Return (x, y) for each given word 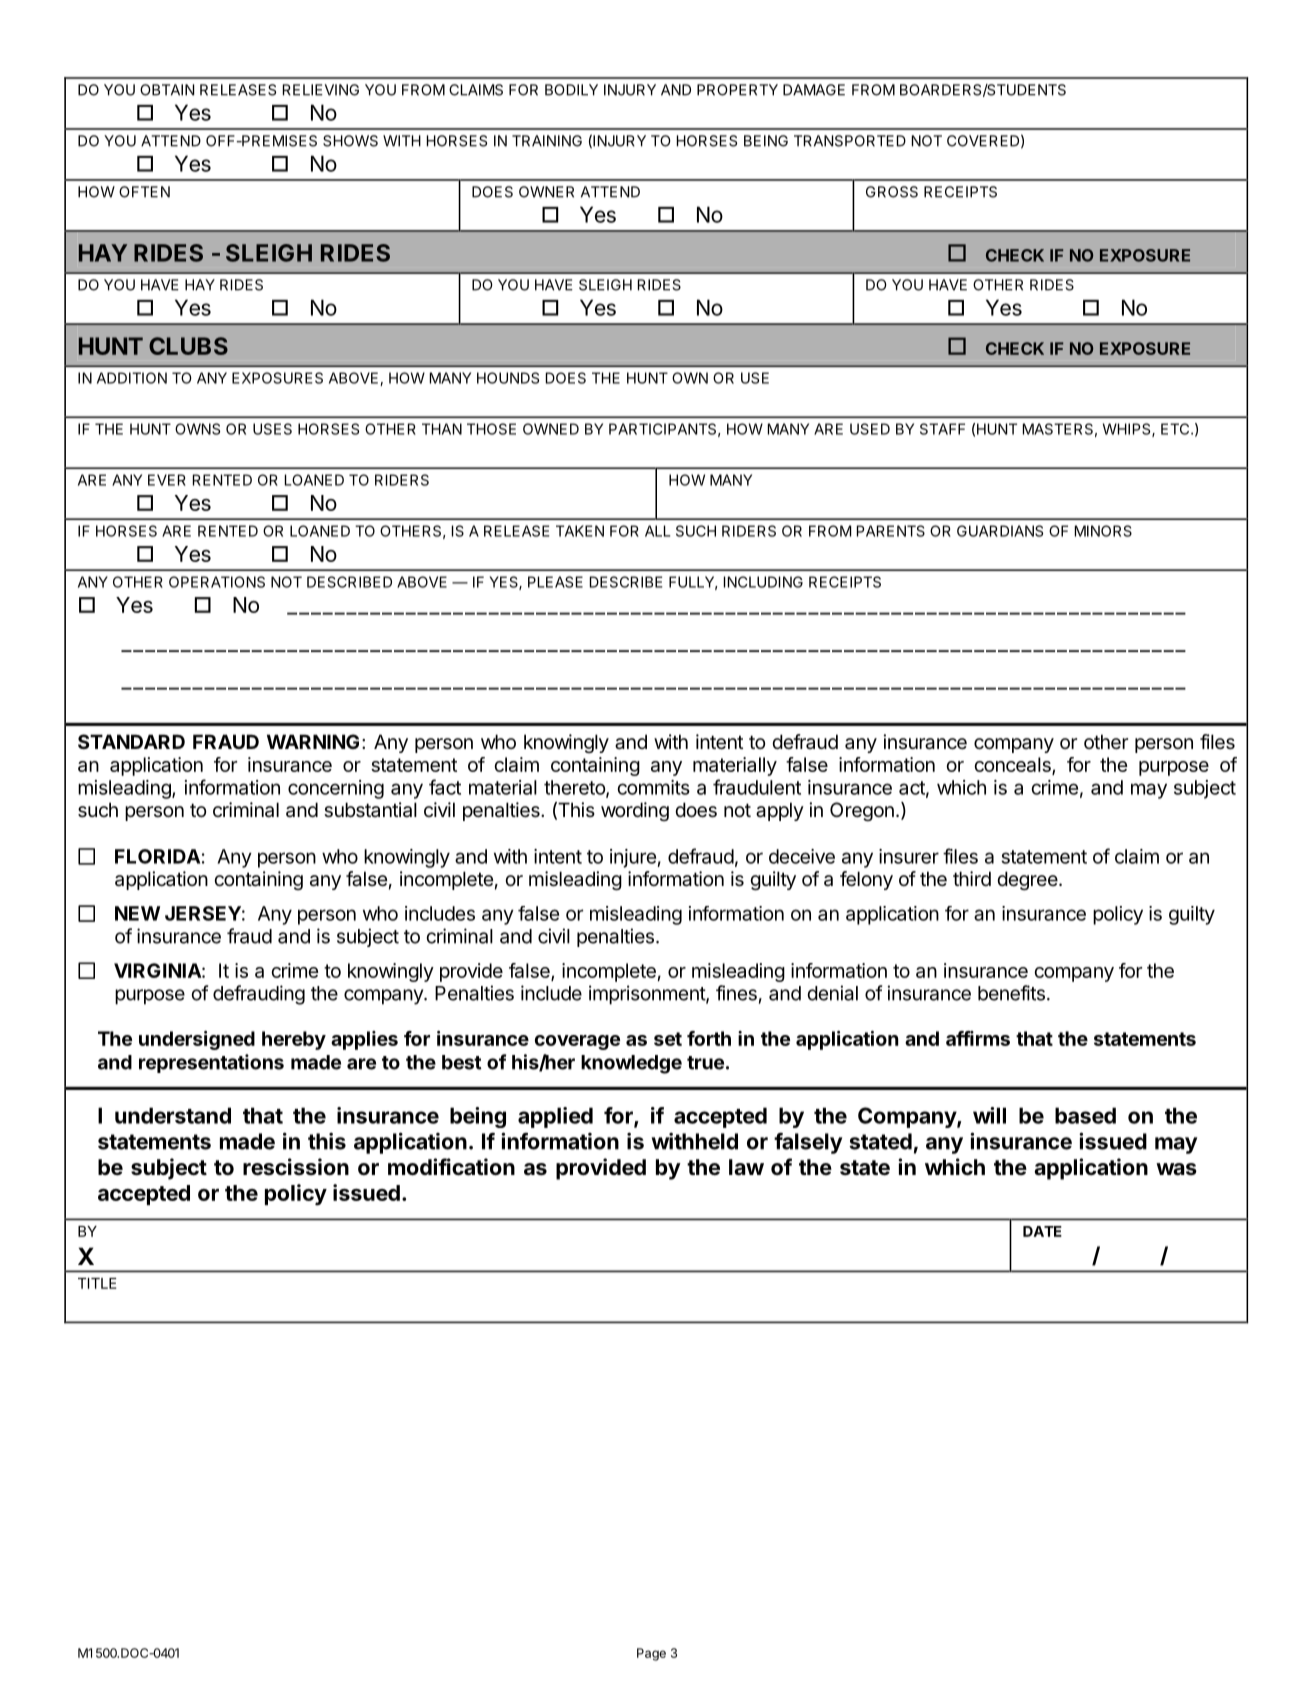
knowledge (631, 1064)
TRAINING (547, 141)
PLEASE (555, 582)
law (746, 1167)
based (1085, 1115)
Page (651, 1654)
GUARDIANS (1000, 531)
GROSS (892, 192)
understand (173, 1115)
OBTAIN (167, 90)
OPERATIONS (217, 582)
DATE (1042, 1231)
